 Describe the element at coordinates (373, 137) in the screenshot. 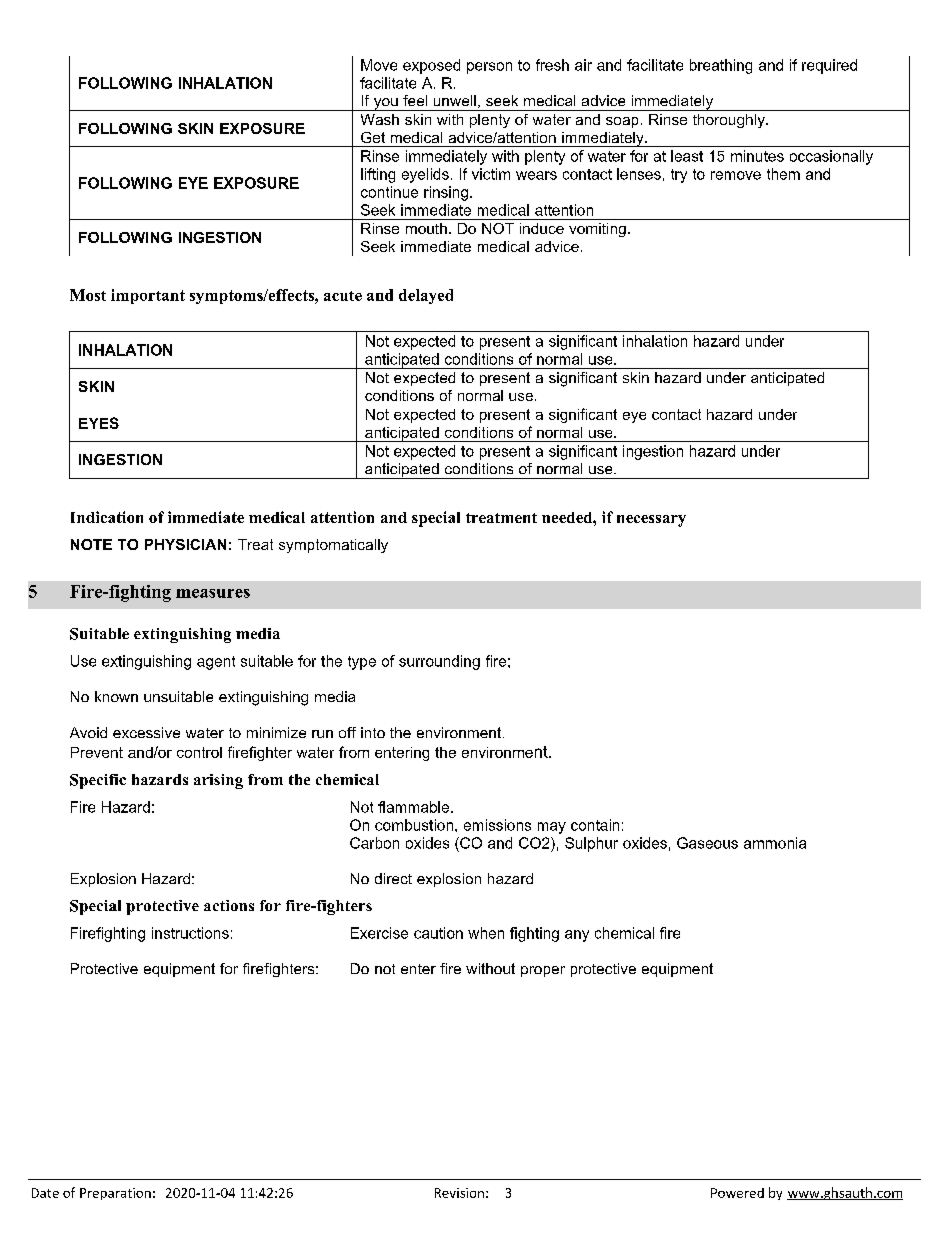

I see `Get` at that location.
